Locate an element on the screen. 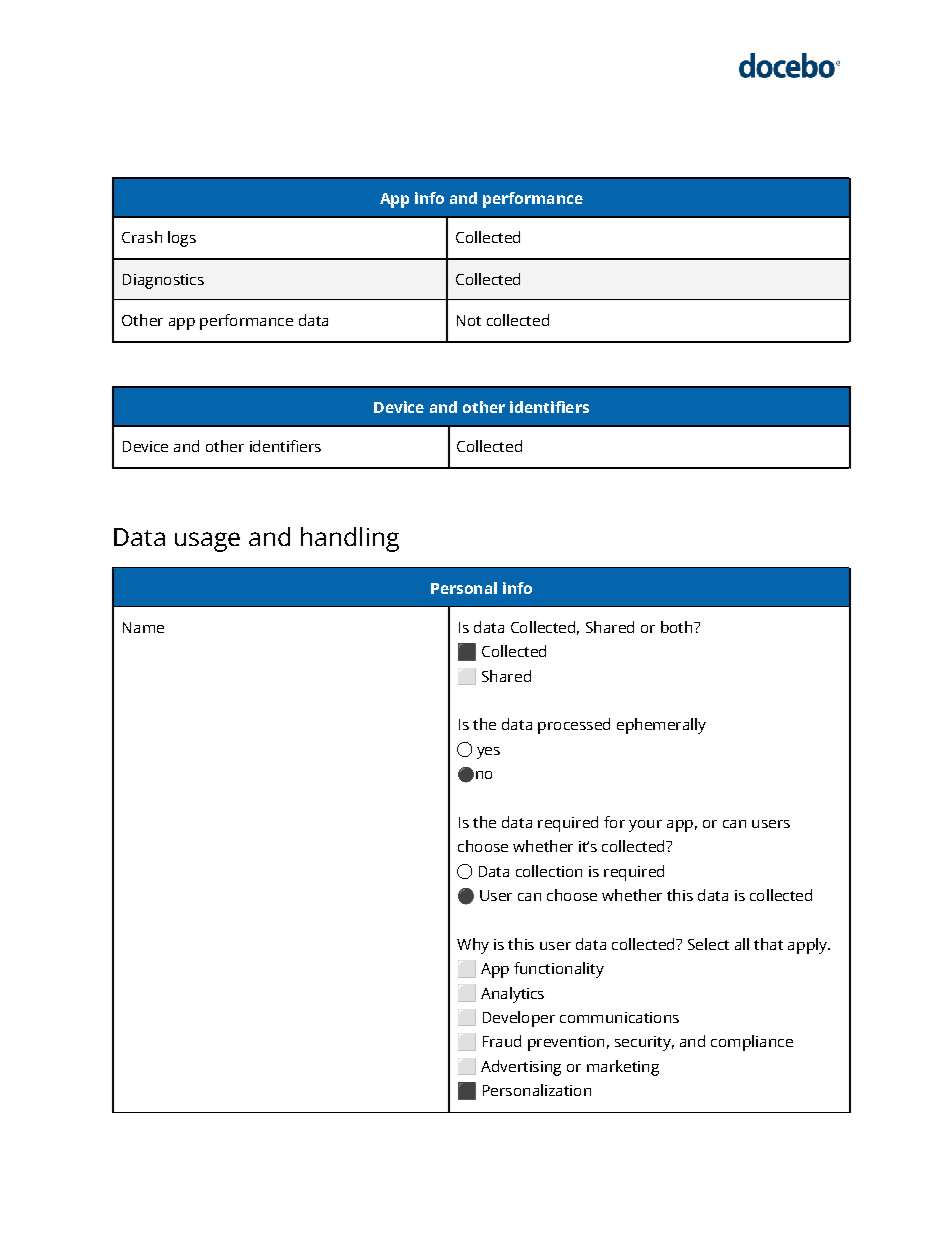  your is located at coordinates (645, 826).
